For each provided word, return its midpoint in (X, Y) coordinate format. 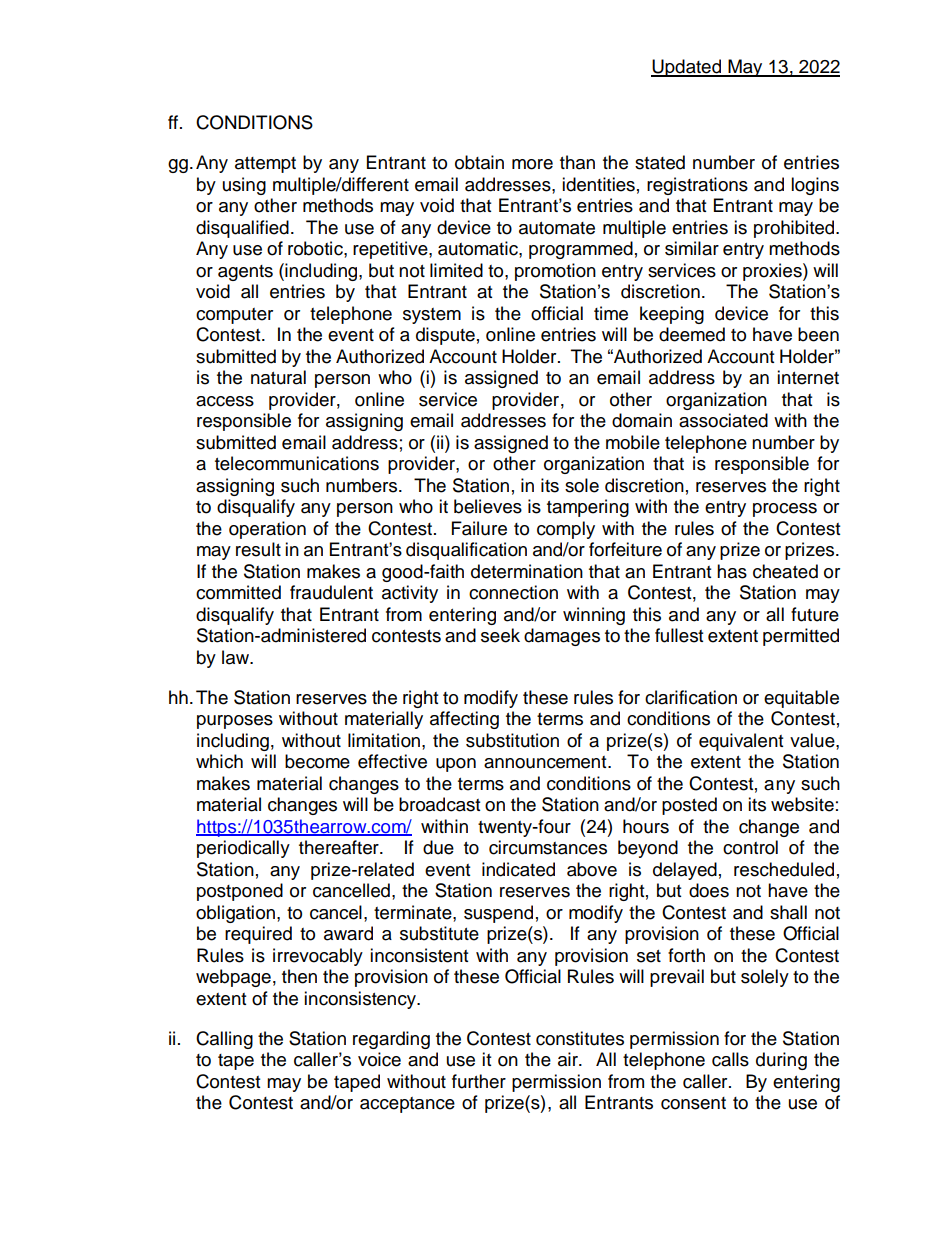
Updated (687, 68)
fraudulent (331, 592)
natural (278, 377)
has (732, 571)
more (532, 164)
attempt (265, 165)
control (750, 847)
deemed (692, 334)
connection (513, 592)
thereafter (340, 847)
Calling (224, 1040)
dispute (445, 336)
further (479, 1081)
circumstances (548, 847)
